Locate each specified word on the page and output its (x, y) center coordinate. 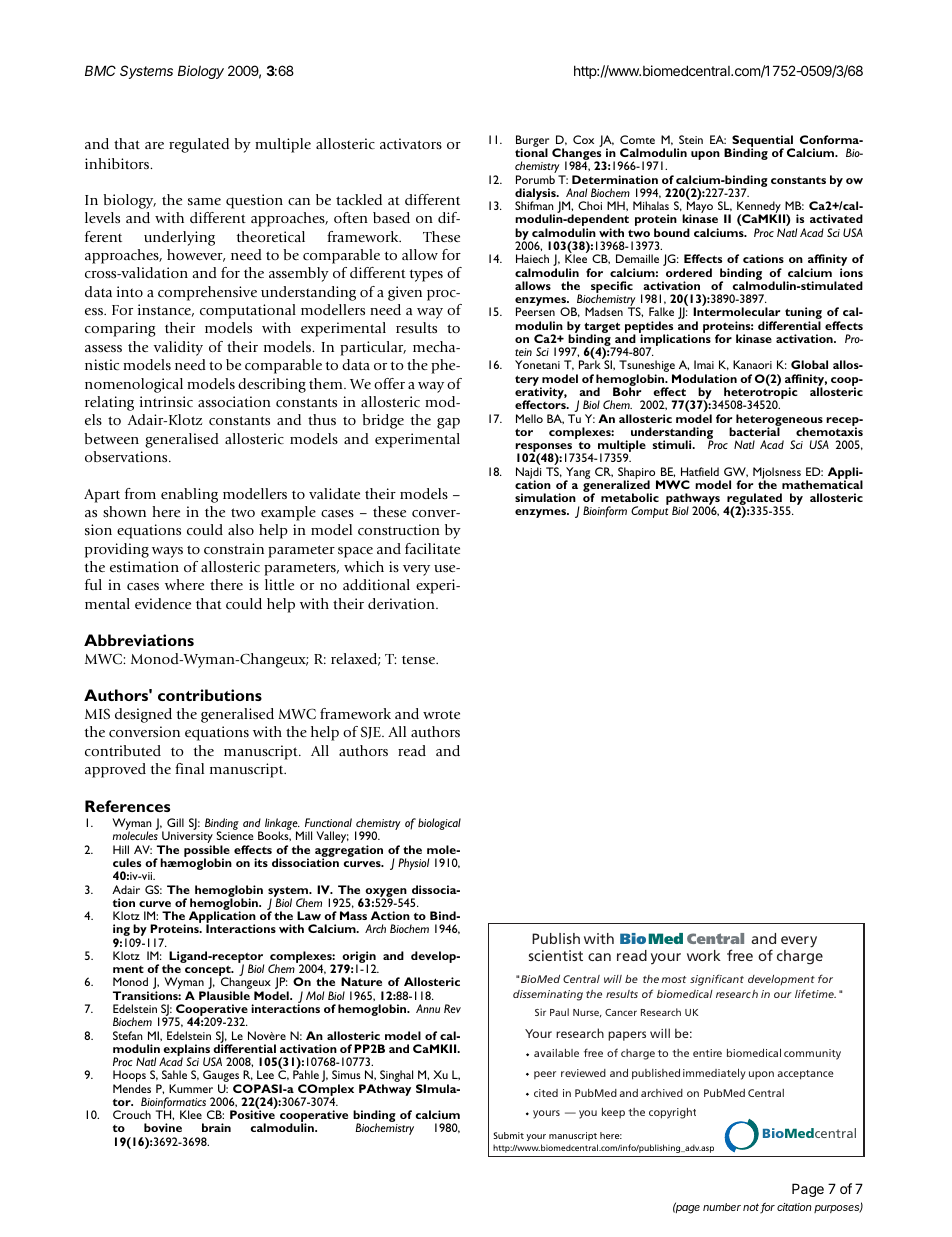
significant (717, 980)
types (426, 275)
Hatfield (700, 471)
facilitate (432, 548)
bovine (163, 1127)
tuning (803, 314)
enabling (189, 495)
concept (209, 972)
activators (411, 143)
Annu (428, 1008)
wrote (441, 714)
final (189, 768)
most (673, 979)
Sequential (762, 142)
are (154, 145)
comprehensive (207, 293)
